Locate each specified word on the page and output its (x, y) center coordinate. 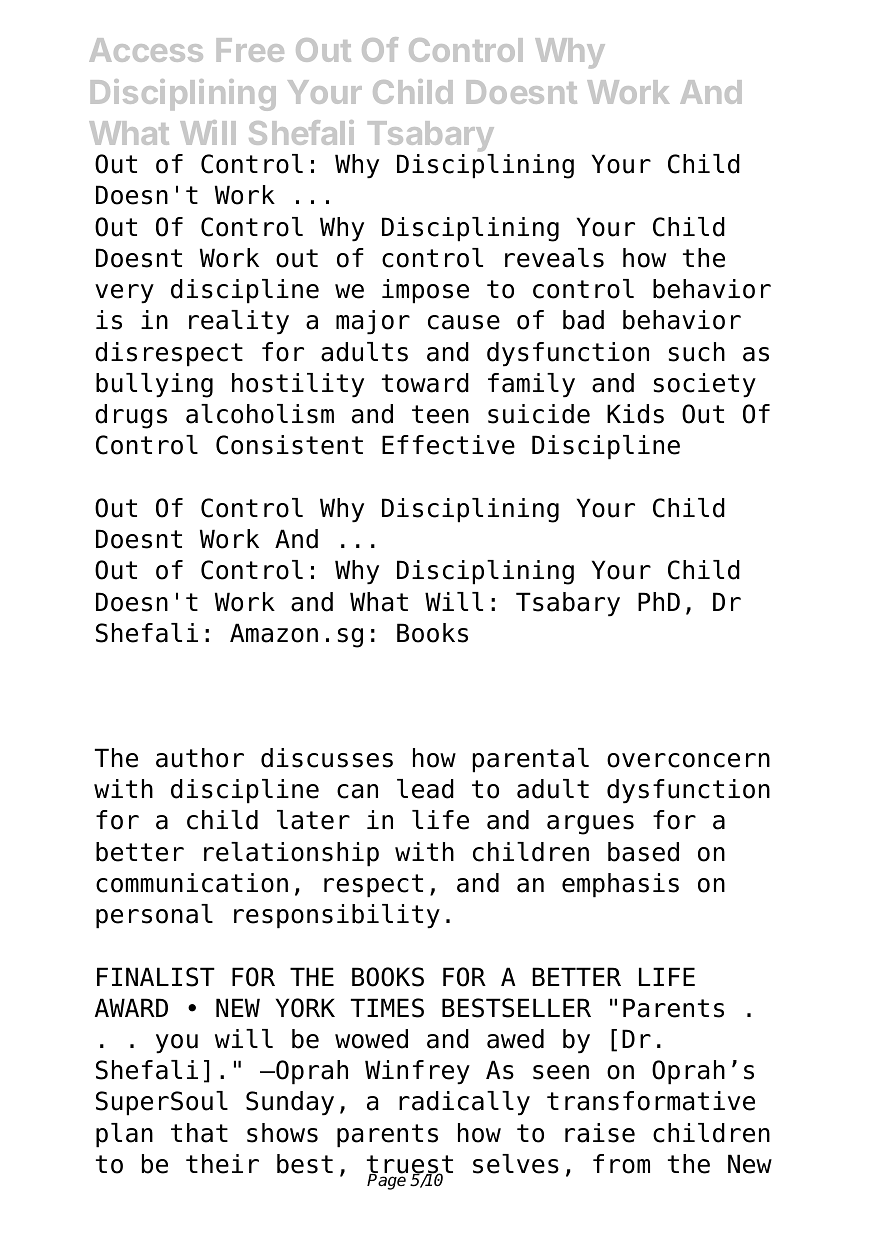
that (199, 1133)
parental (531, 760)
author (200, 758)
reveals (554, 258)
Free (250, 50)
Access (146, 50)
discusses (327, 758)
